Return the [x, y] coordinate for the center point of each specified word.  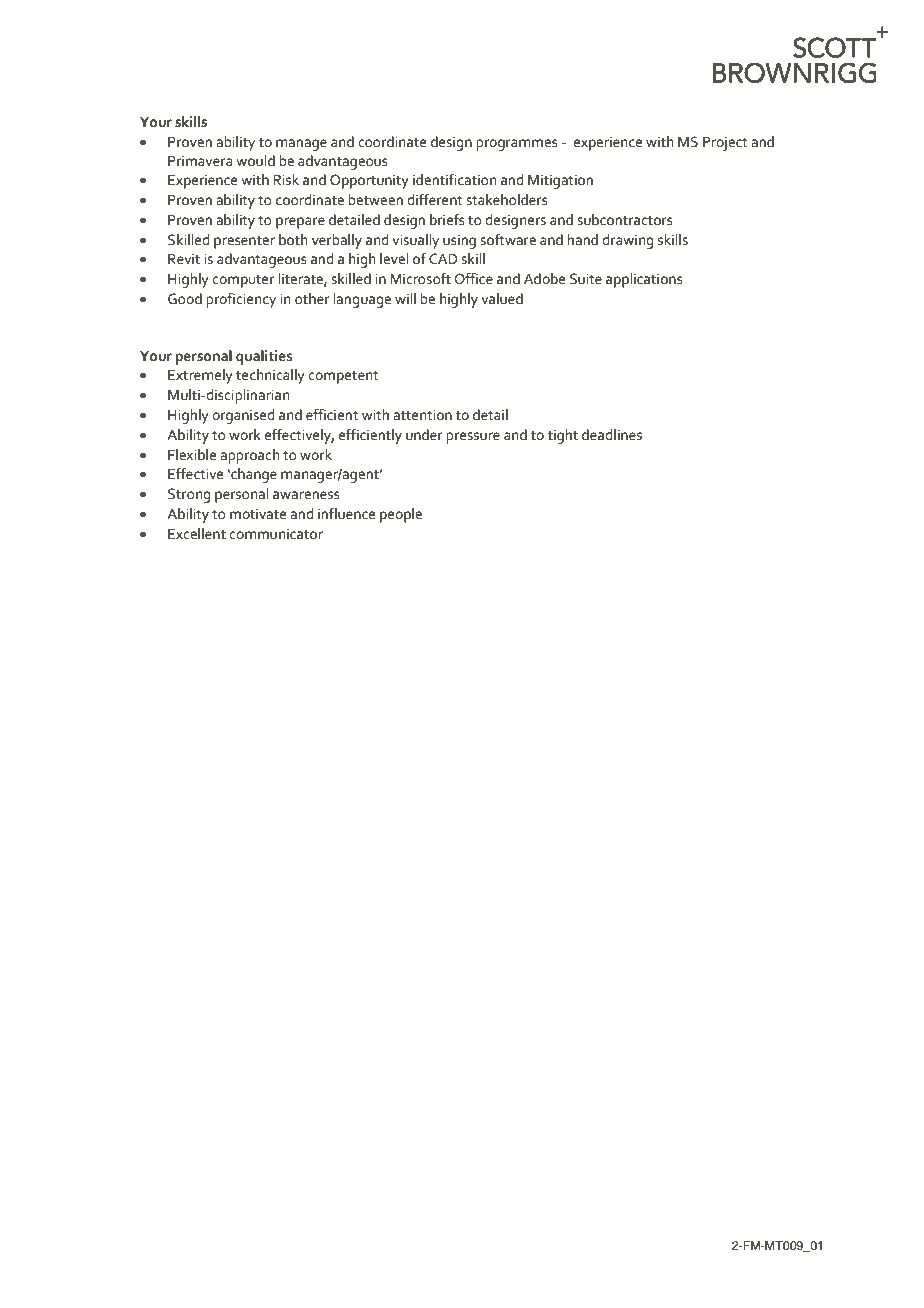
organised [243, 416]
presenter [244, 242]
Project [725, 144]
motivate [258, 514]
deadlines [612, 435]
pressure [473, 438]
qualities [264, 357]
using [459, 242]
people [401, 515]
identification [454, 180]
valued [502, 299]
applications [644, 280]
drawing [627, 241]
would [255, 161]
